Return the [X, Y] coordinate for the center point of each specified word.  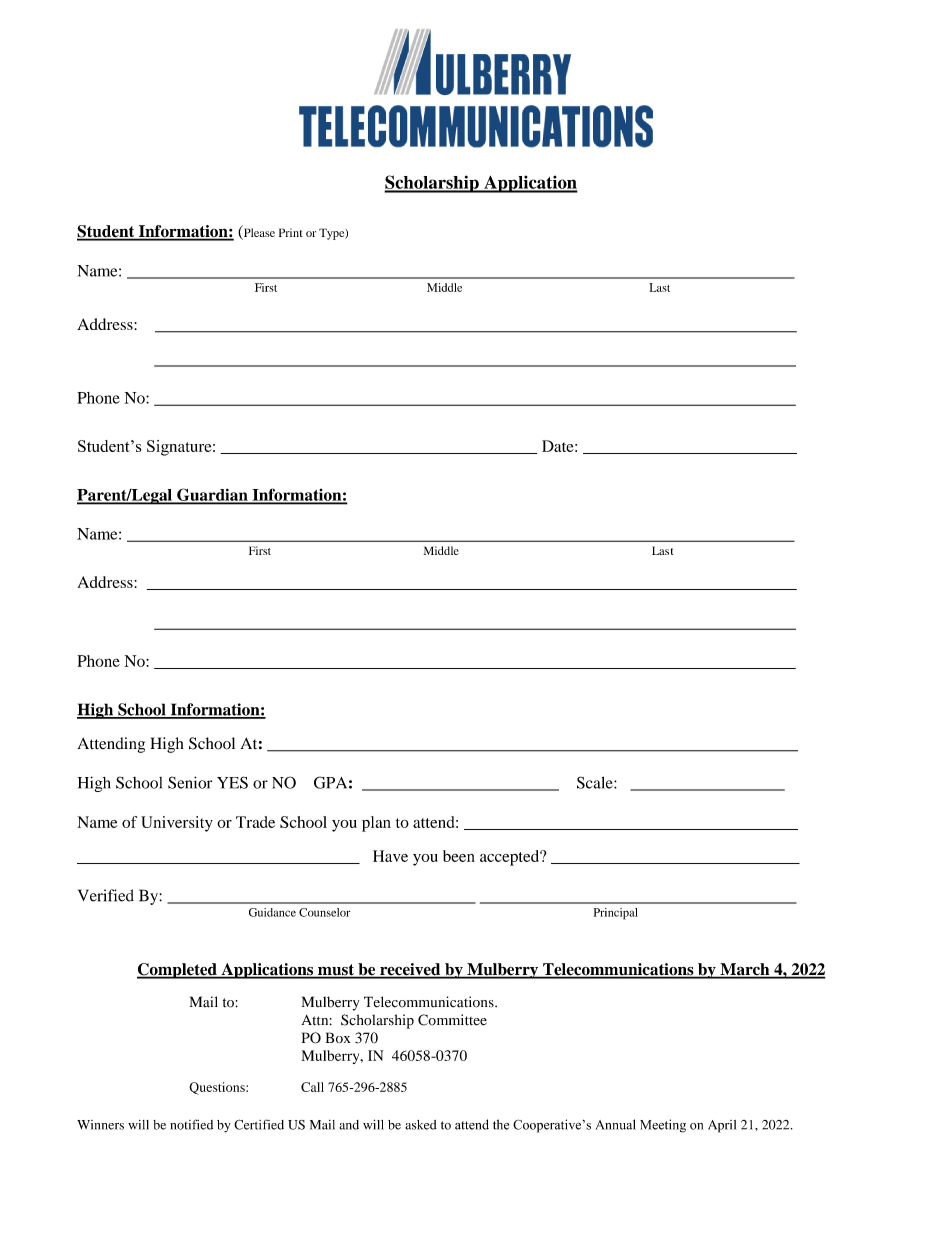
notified [191, 1124]
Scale [596, 782]
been [459, 856]
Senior [190, 782]
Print [291, 232]
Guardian [212, 496]
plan [376, 824]
